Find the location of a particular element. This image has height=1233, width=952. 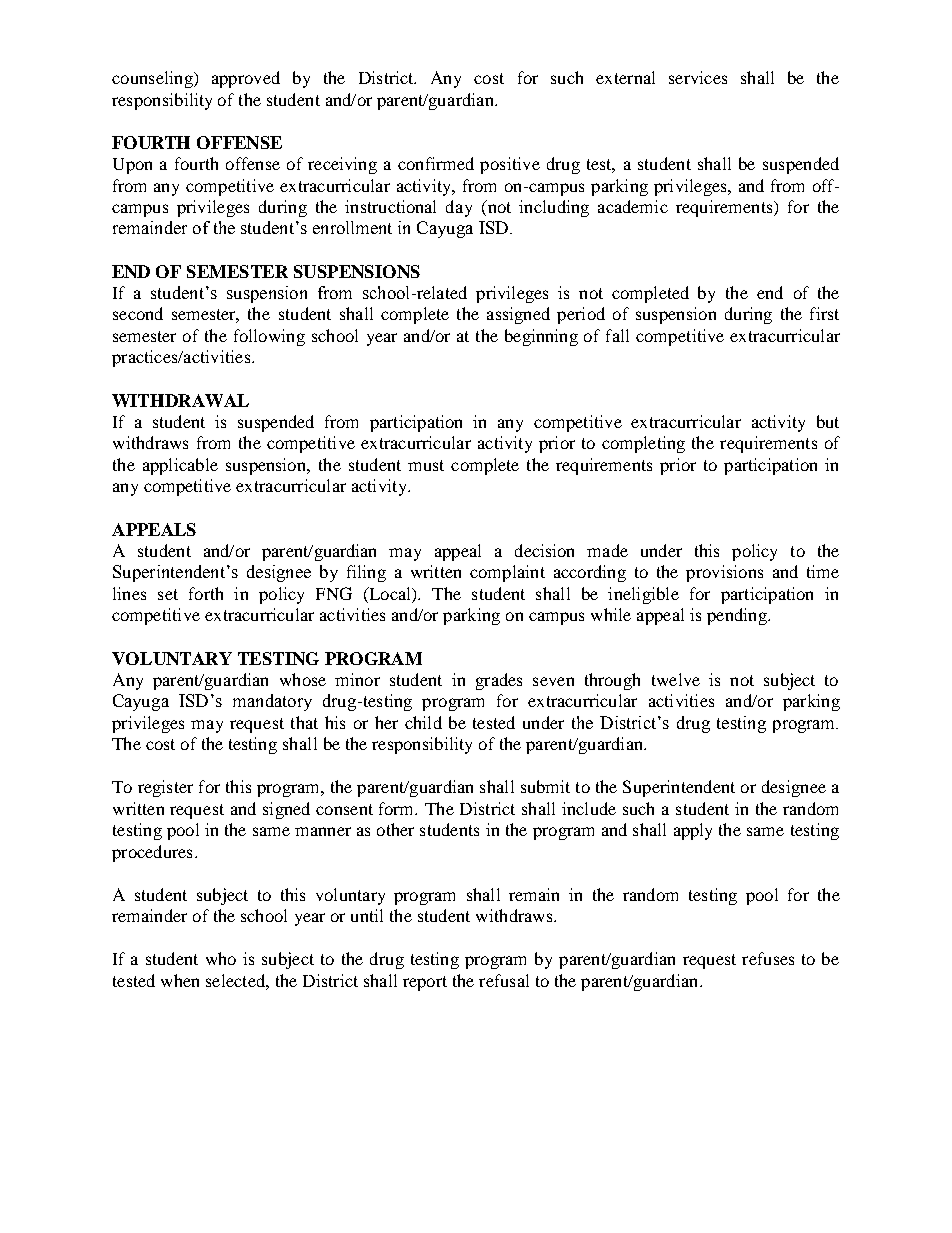

child is located at coordinates (423, 722).
